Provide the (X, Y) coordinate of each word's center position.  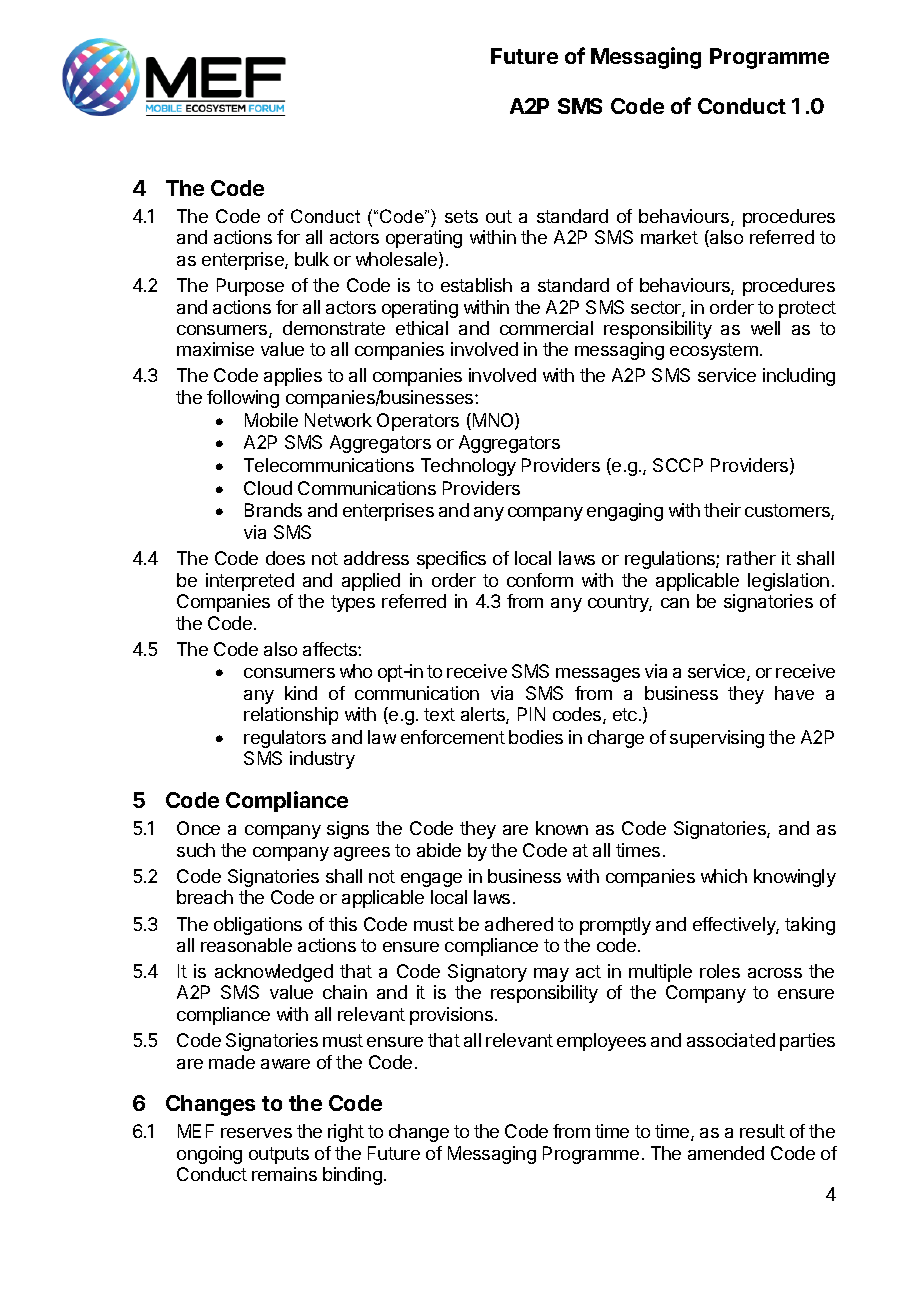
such (196, 850)
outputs (279, 1155)
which (724, 876)
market (669, 237)
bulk (312, 259)
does (285, 558)
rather (751, 558)
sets (461, 216)
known (562, 828)
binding (352, 1176)
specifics (451, 560)
